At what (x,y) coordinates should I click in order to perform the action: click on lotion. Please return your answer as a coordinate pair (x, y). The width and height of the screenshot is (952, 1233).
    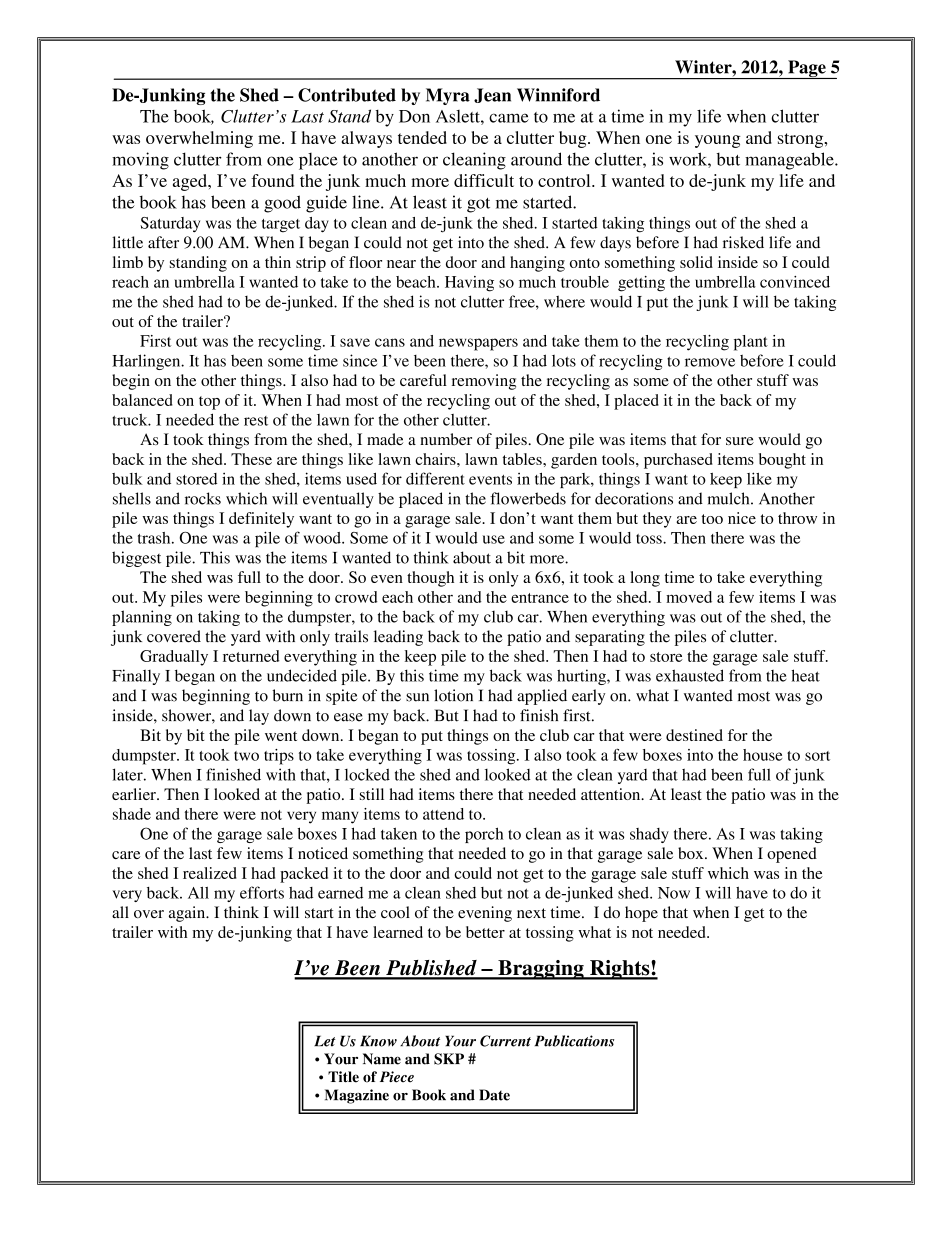
    Looking at the image, I should click on (453, 695).
